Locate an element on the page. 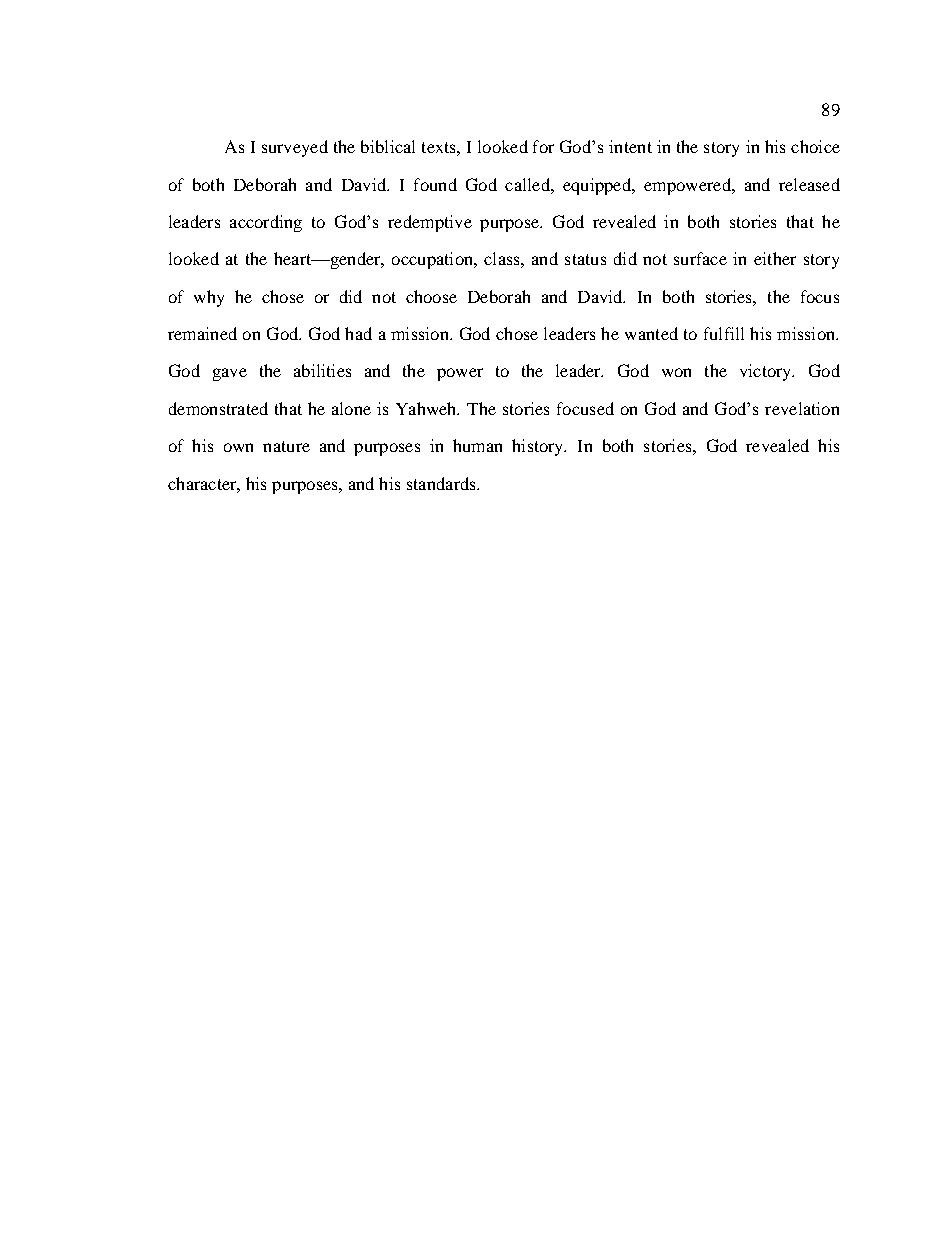 The width and height of the document is (952, 1233). standards is located at coordinates (442, 483).
